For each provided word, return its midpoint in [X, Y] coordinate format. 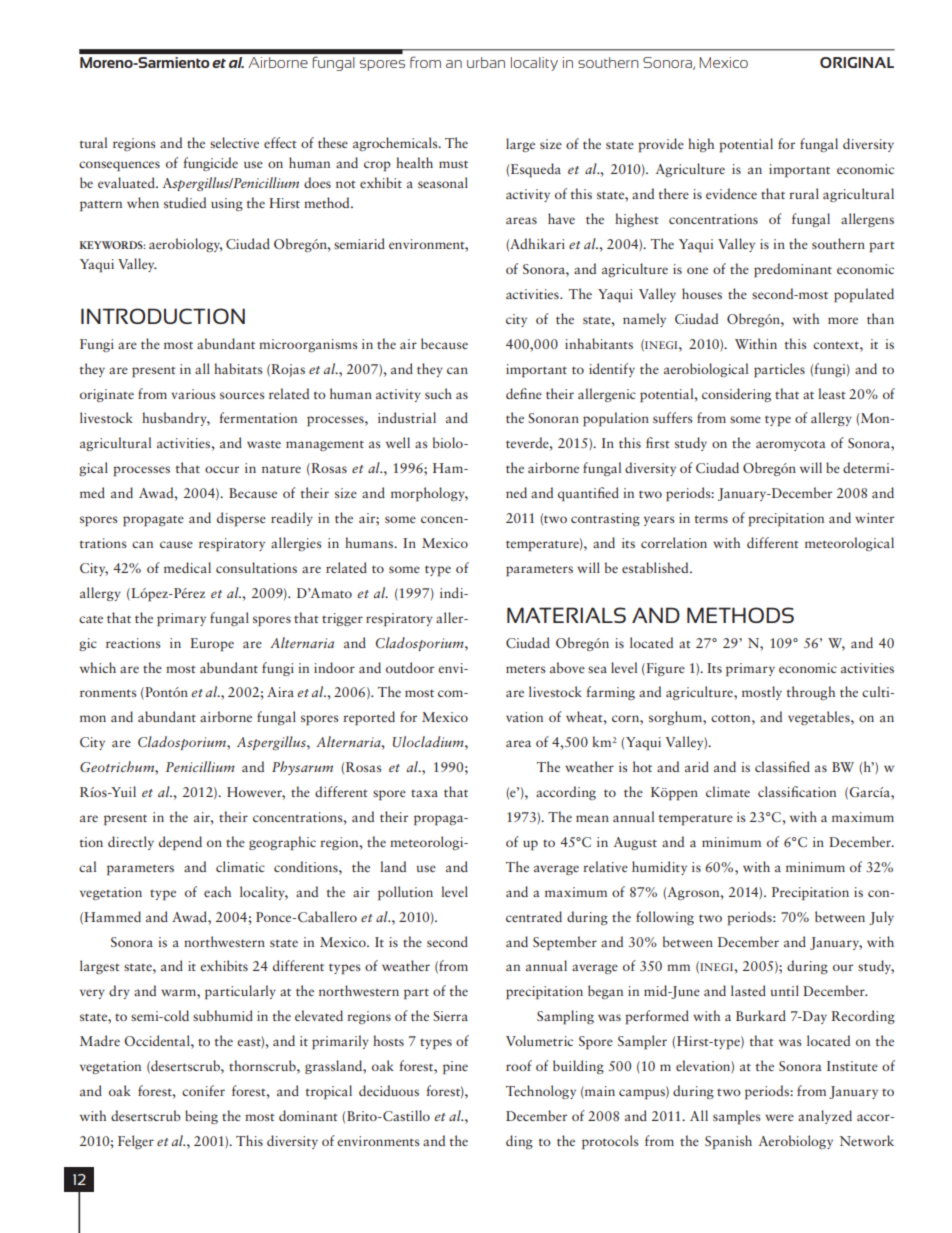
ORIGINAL [857, 62]
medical [187, 567]
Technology [541, 1092]
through [811, 693]
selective [234, 142]
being [201, 1117]
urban [486, 62]
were [779, 1117]
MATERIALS [566, 615]
